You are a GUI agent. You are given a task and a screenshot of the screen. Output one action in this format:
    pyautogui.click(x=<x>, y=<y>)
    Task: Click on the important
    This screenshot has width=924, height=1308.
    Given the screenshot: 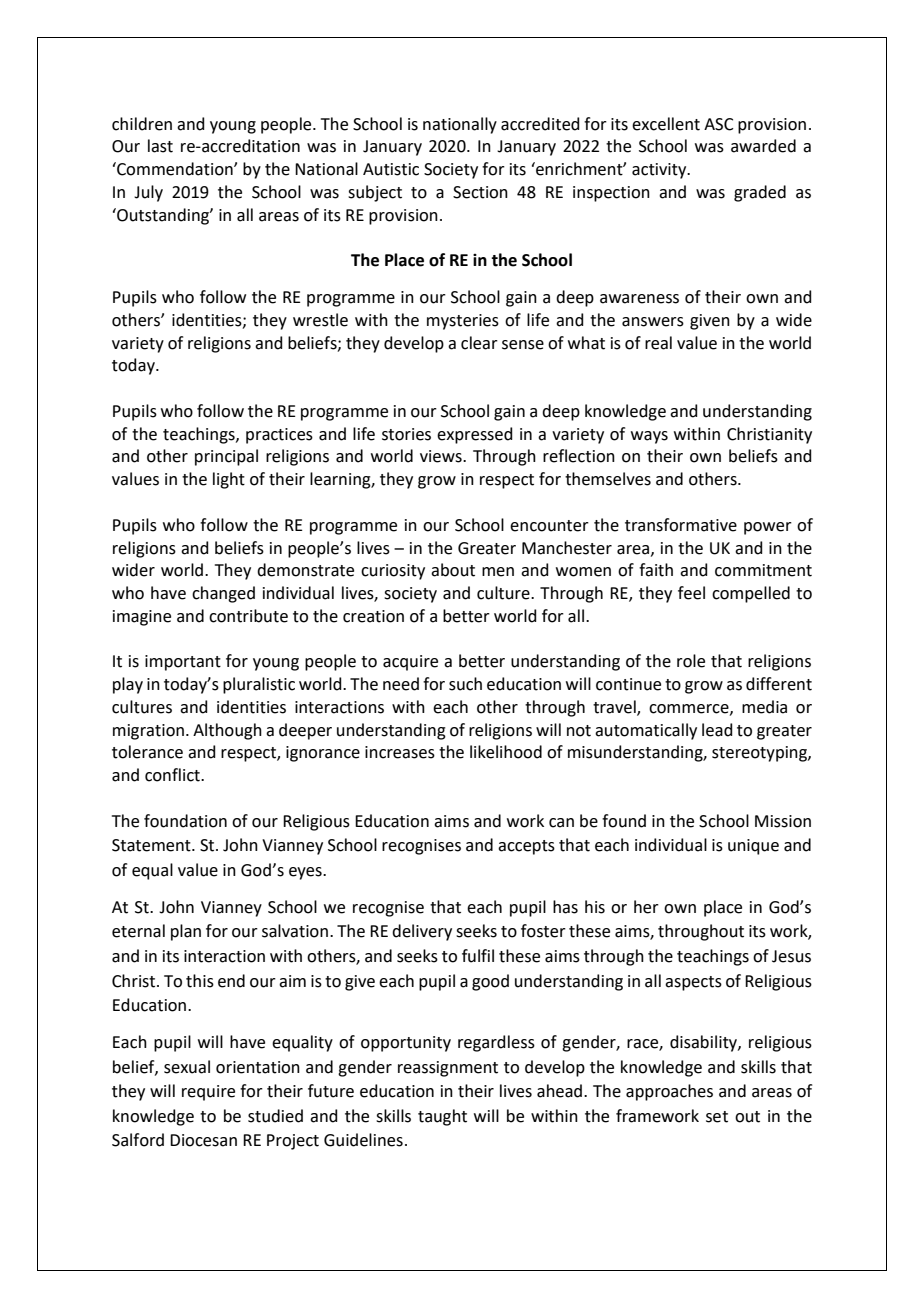 What is the action you would take?
    pyautogui.click(x=183, y=663)
